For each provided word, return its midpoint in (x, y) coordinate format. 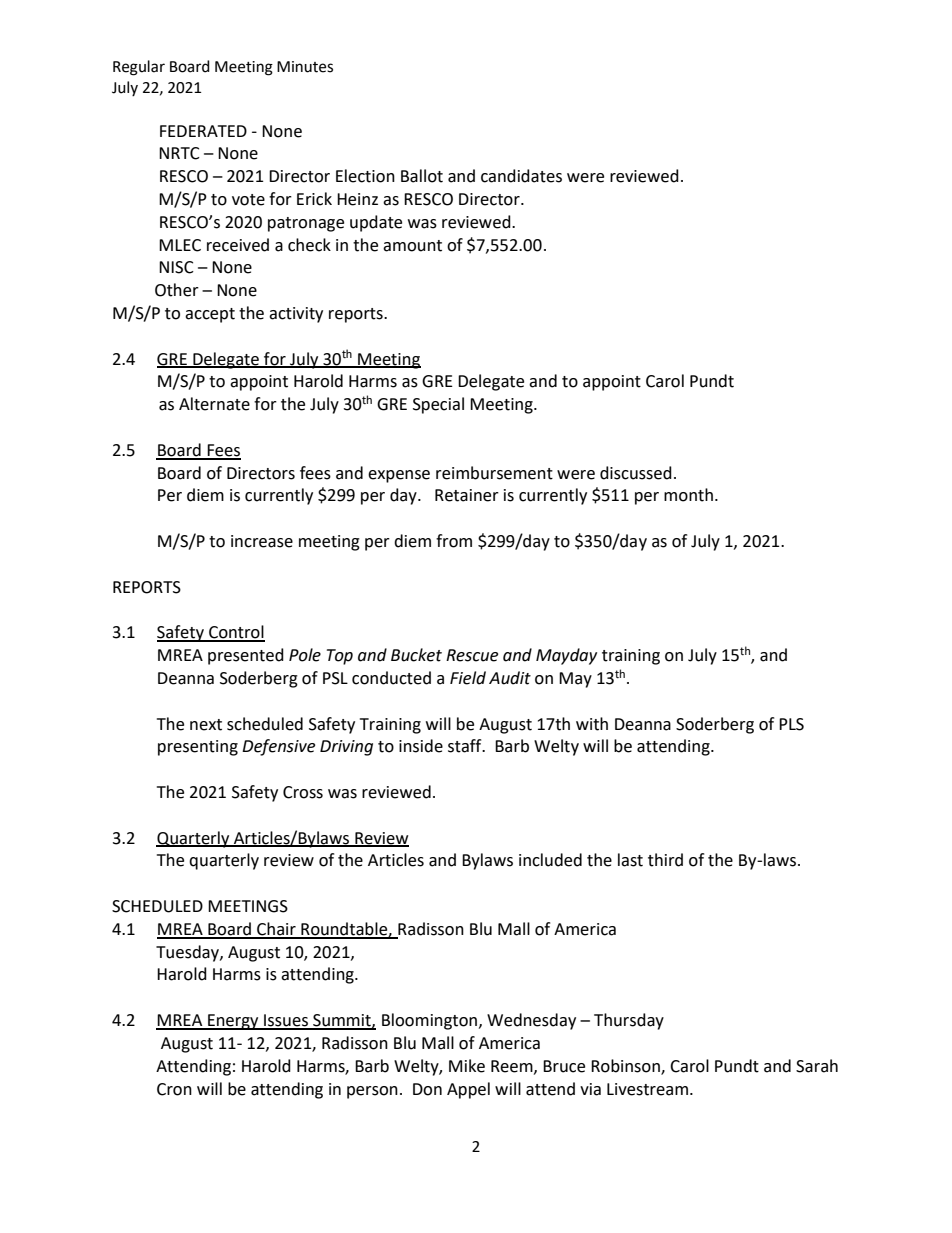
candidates (521, 176)
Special (438, 405)
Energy (233, 1022)
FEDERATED (203, 131)
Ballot (422, 176)
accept (210, 315)
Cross (303, 792)
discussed (636, 473)
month (688, 495)
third (665, 860)
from (454, 541)
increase (262, 541)
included (550, 860)
